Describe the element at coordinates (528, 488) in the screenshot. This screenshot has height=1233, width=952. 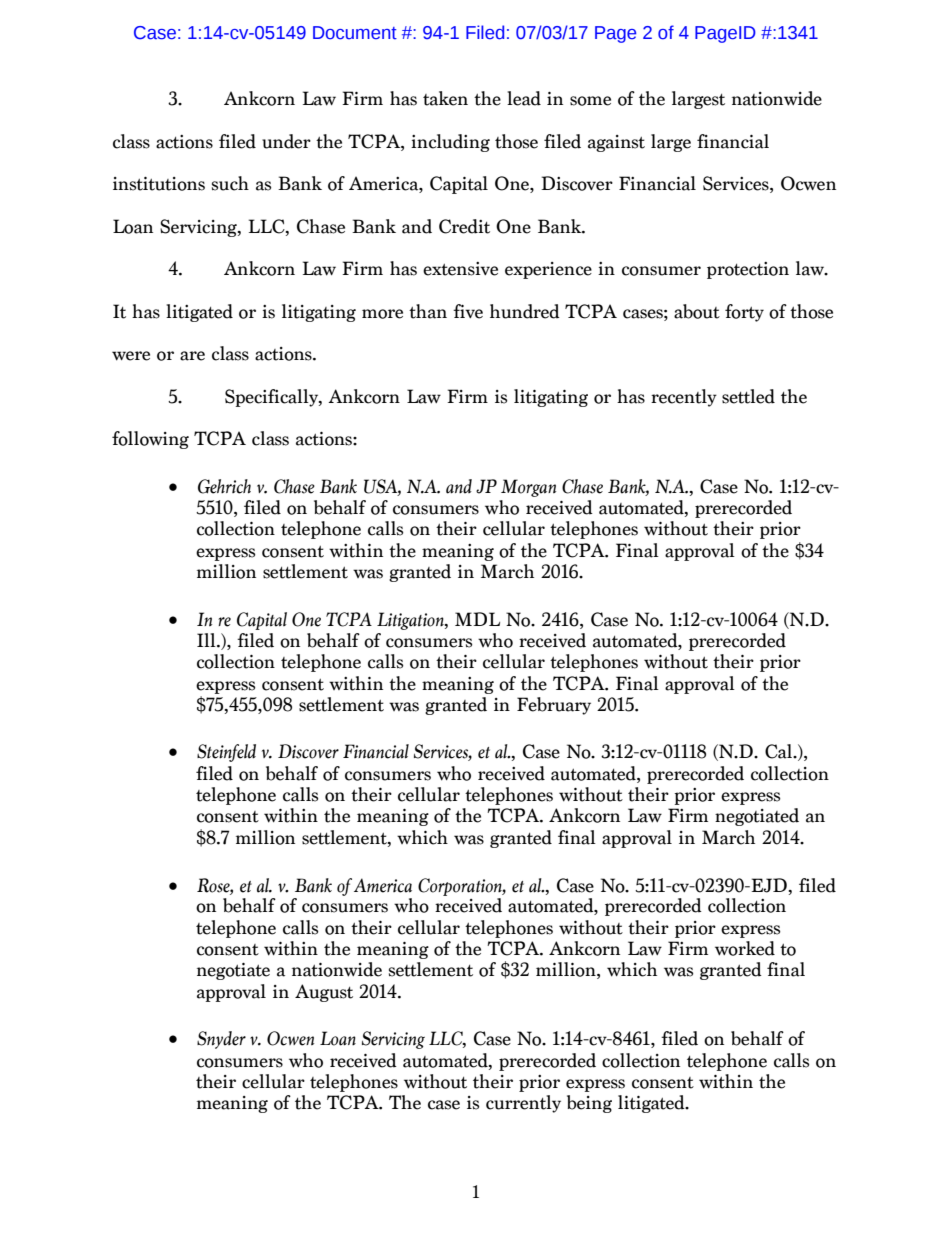
I see `Morgan` at that location.
